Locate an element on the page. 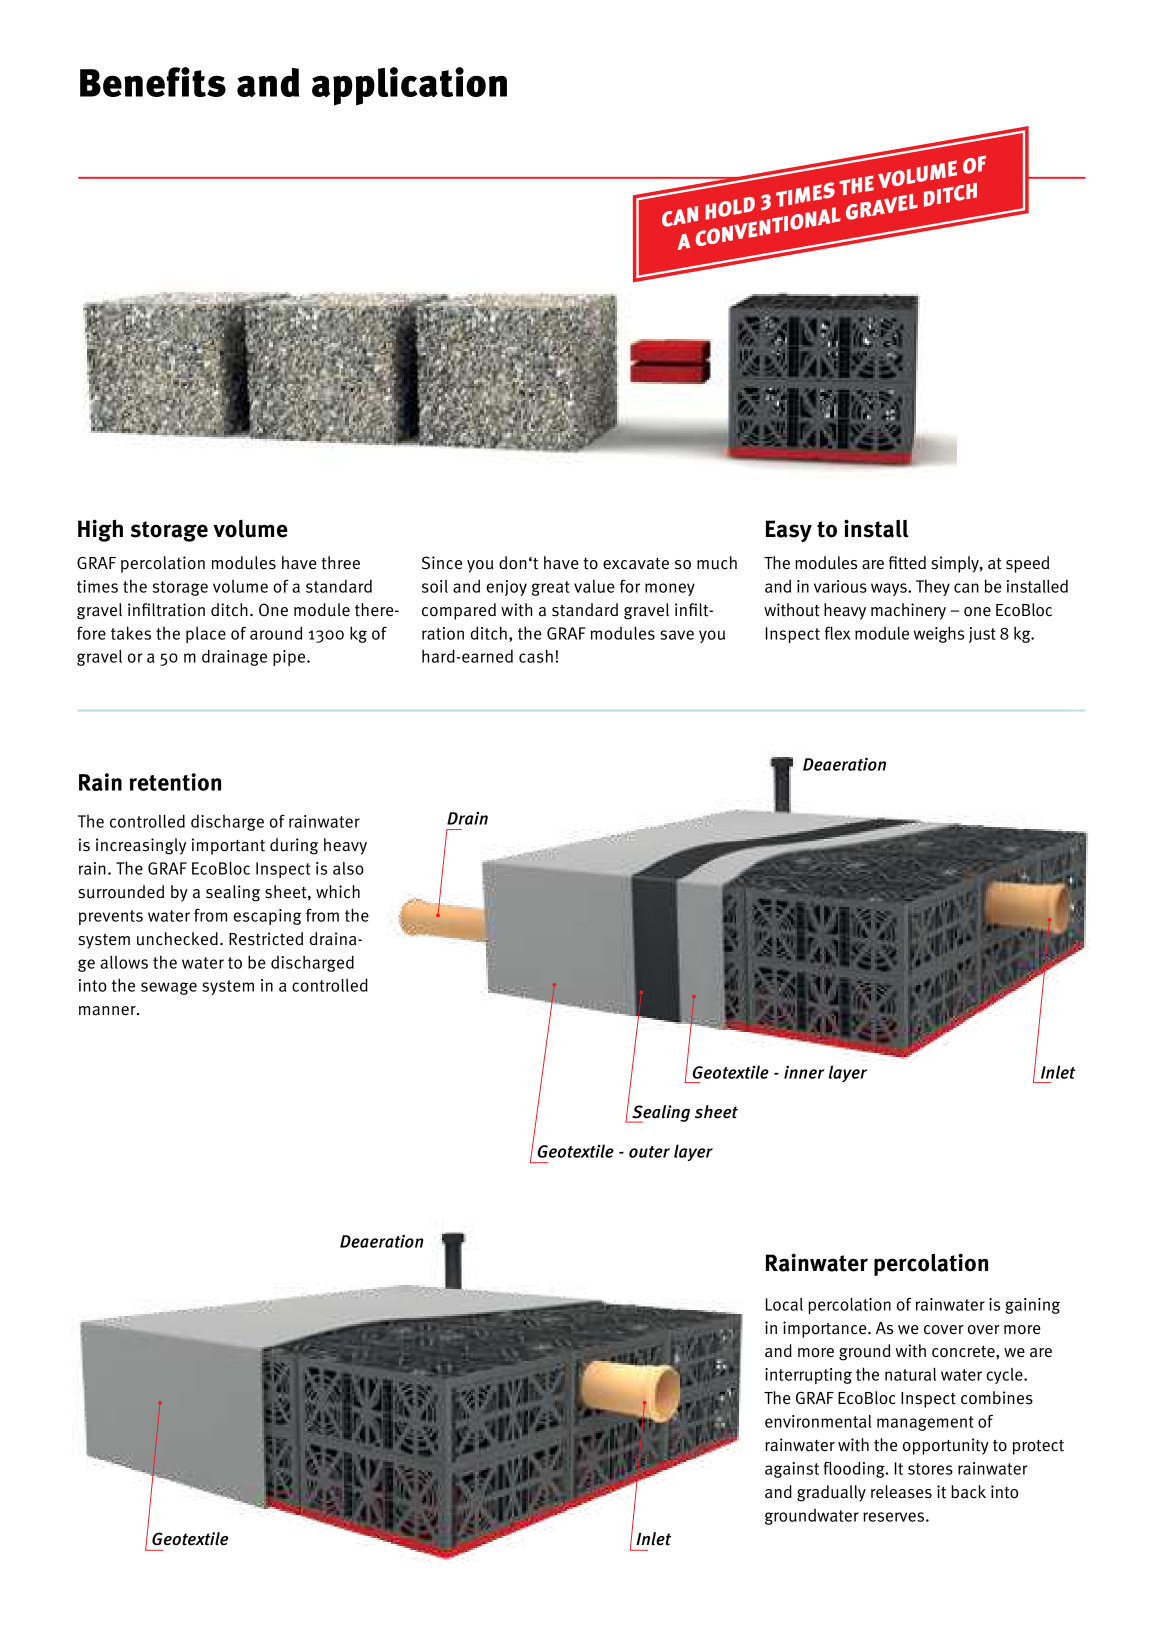  inner is located at coordinates (804, 1072).
